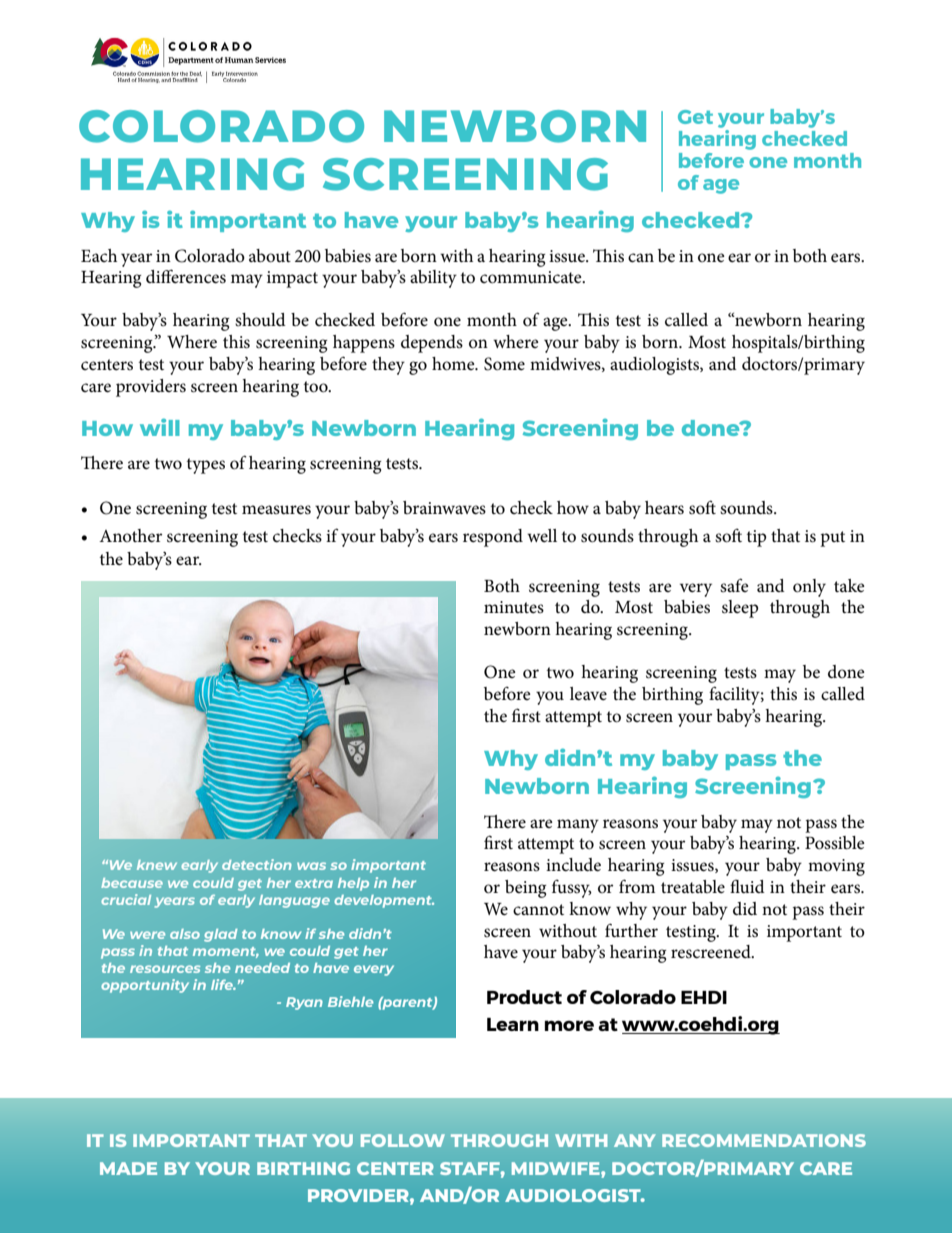 The height and width of the document is (1233, 952). What do you see at coordinates (433, 279) in the document?
I see `ability` at bounding box center [433, 279].
